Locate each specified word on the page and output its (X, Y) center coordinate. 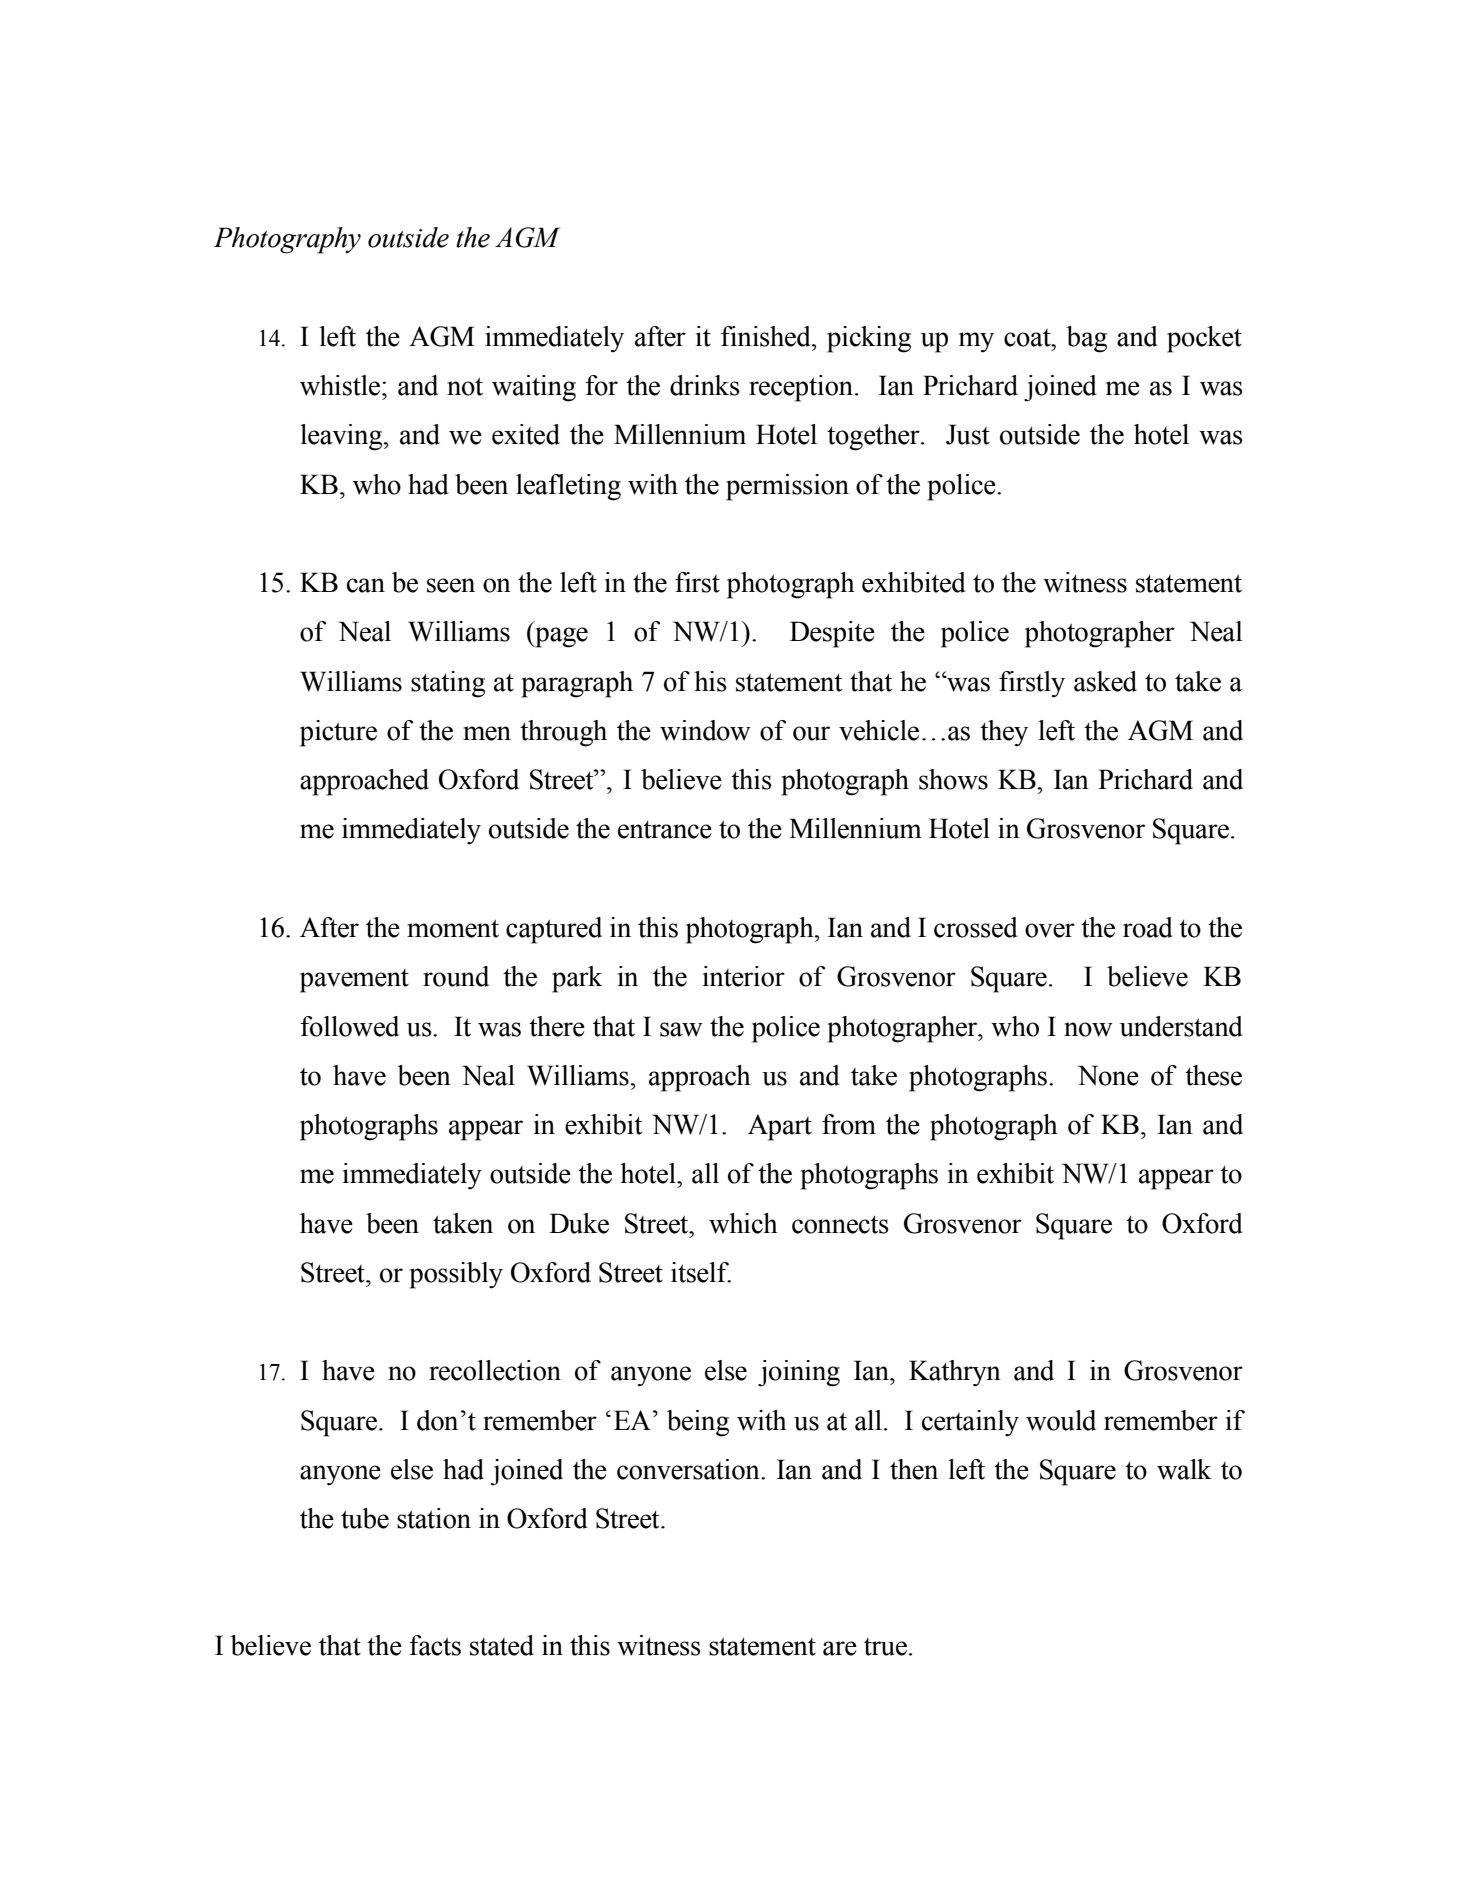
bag (1086, 339)
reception (801, 388)
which (743, 1223)
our (811, 733)
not (465, 386)
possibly (456, 1275)
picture (338, 733)
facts (435, 1645)
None (1108, 1075)
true (885, 1647)
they (1004, 733)
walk (1184, 1469)
